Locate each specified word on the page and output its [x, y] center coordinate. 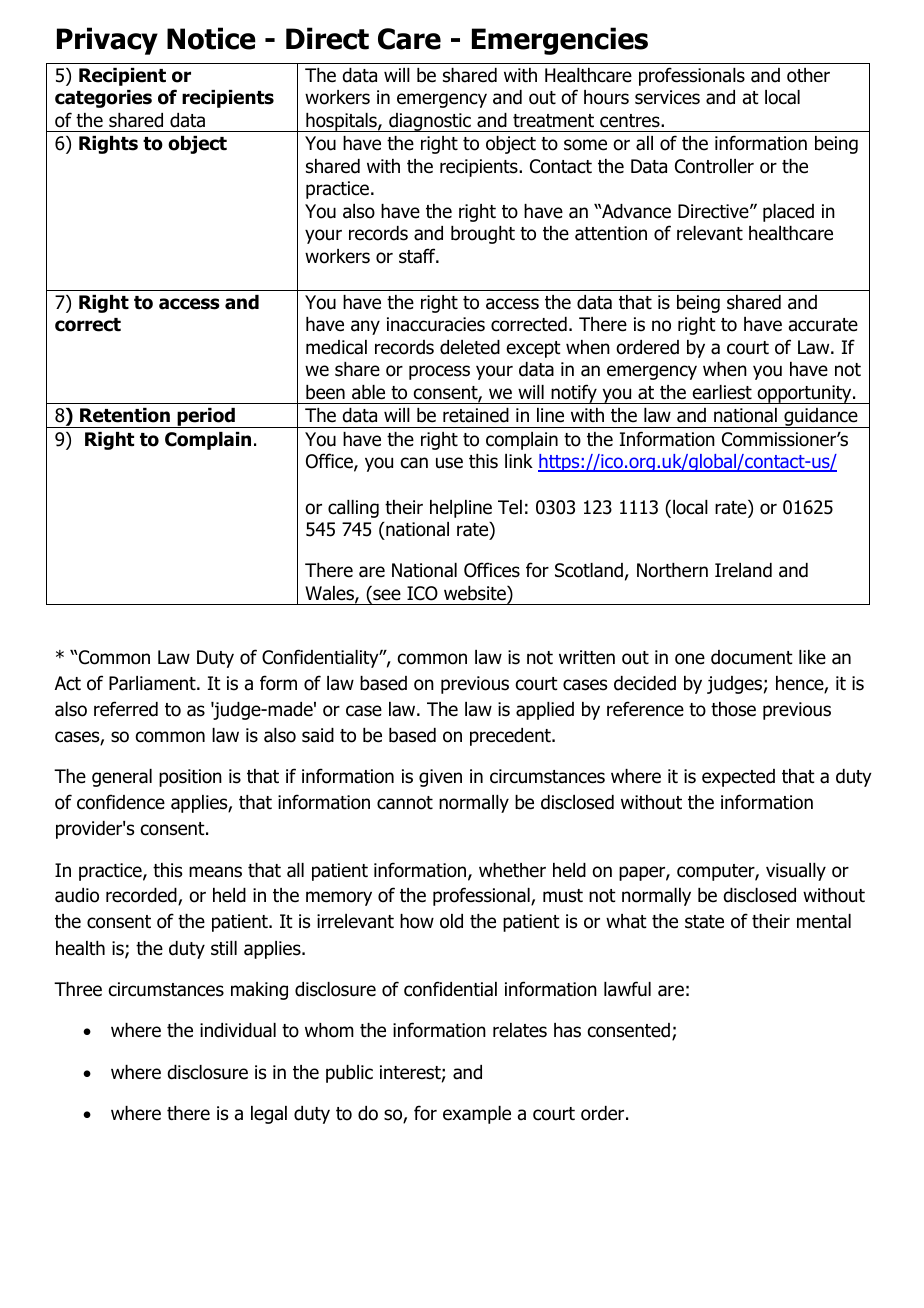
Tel [510, 507]
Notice [211, 38]
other [808, 75]
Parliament [153, 683]
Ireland [743, 570]
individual [238, 1030]
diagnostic [430, 122]
